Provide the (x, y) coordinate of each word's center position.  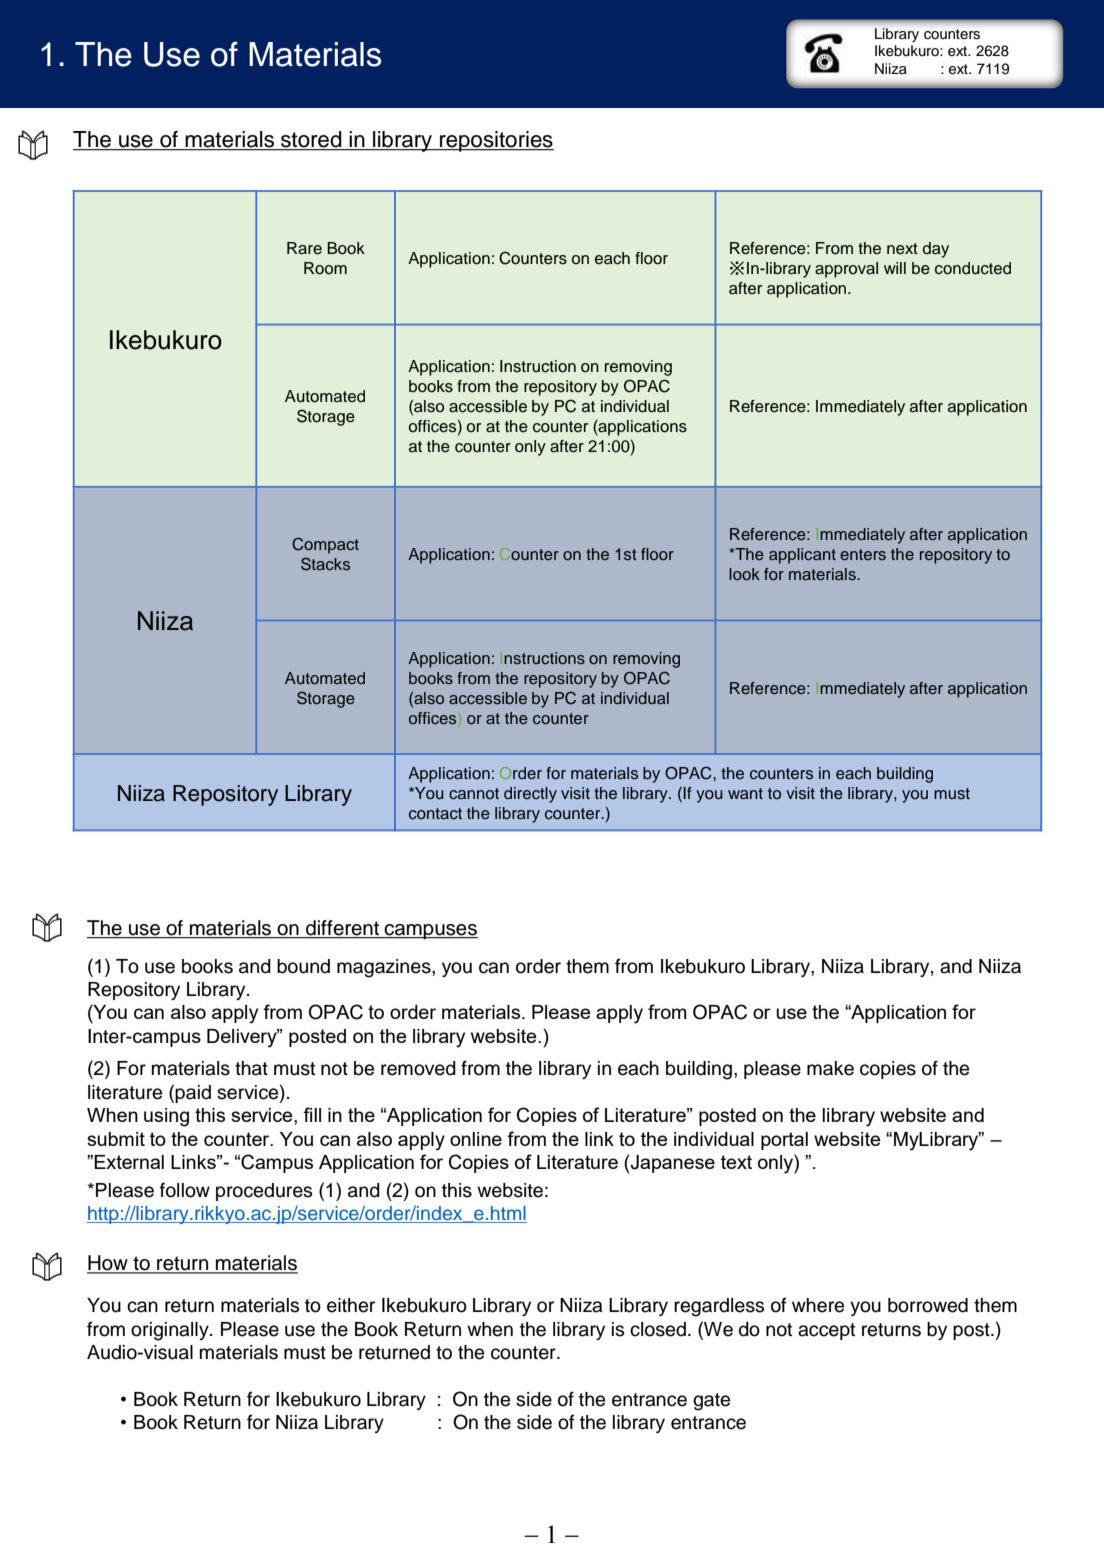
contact (435, 813)
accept (826, 1331)
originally (171, 1331)
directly (530, 795)
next (902, 249)
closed (658, 1329)
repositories (496, 141)
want (745, 793)
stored (311, 140)
